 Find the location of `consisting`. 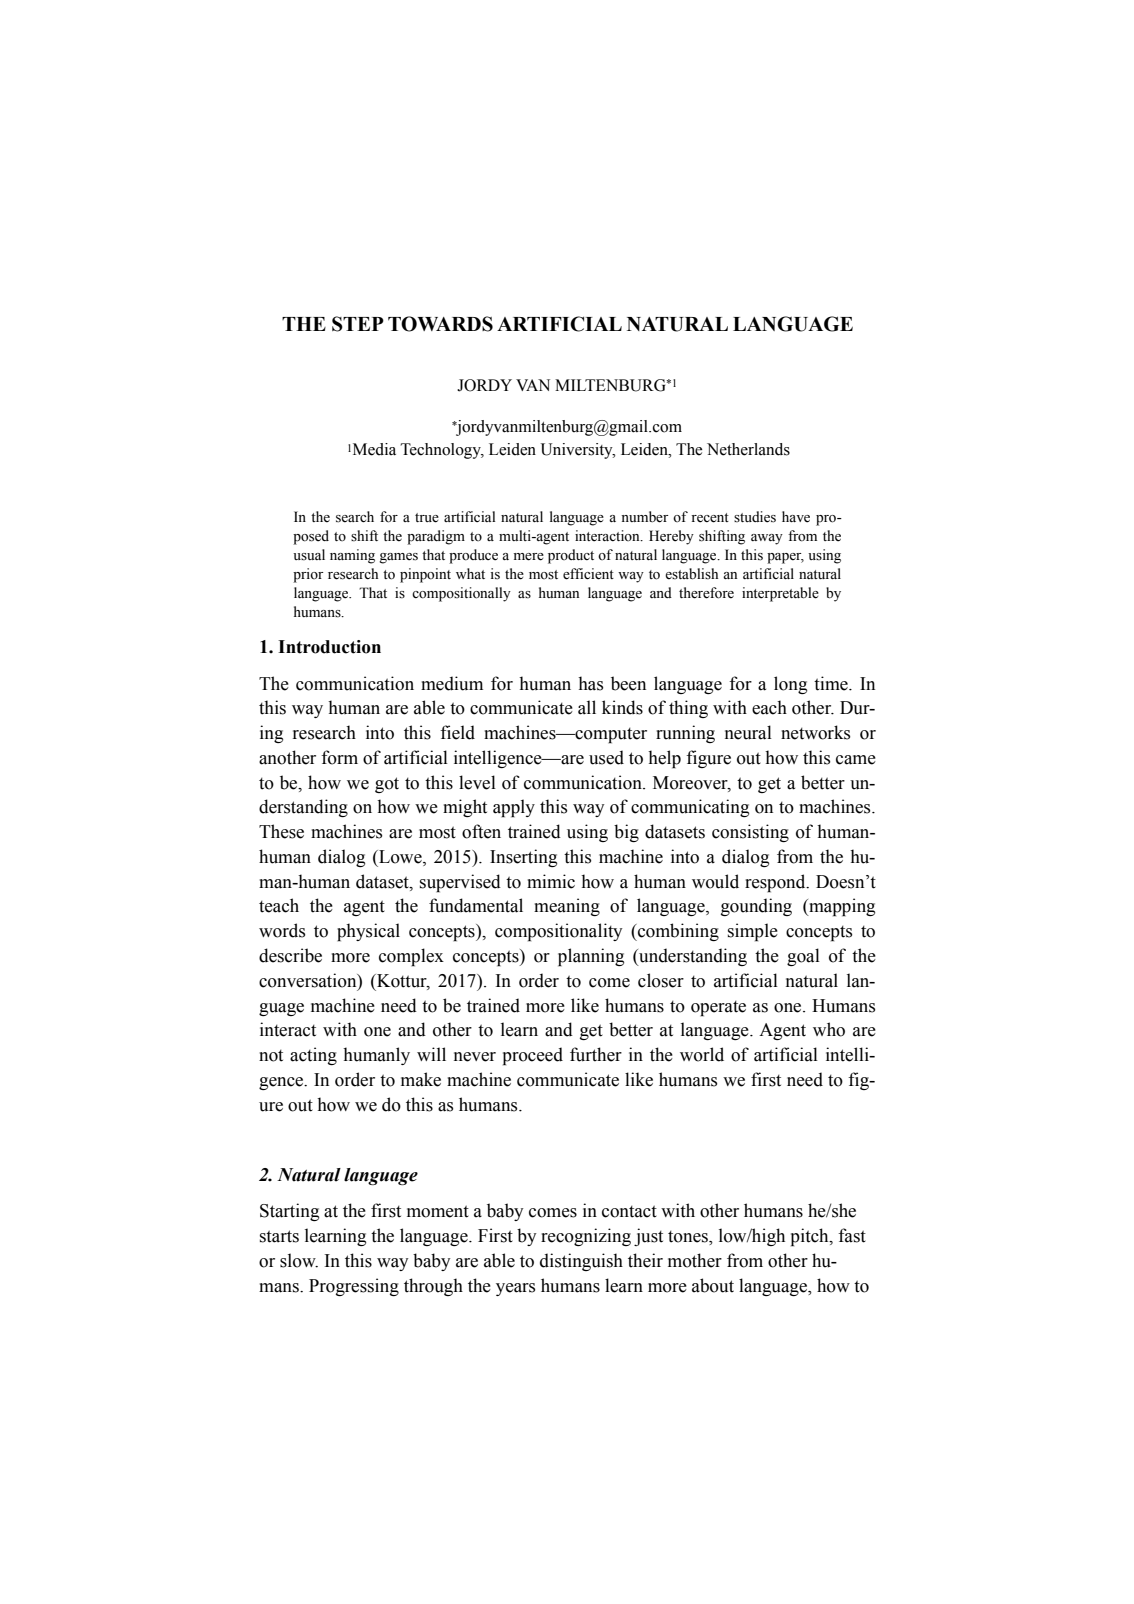

consisting is located at coordinates (750, 833).
